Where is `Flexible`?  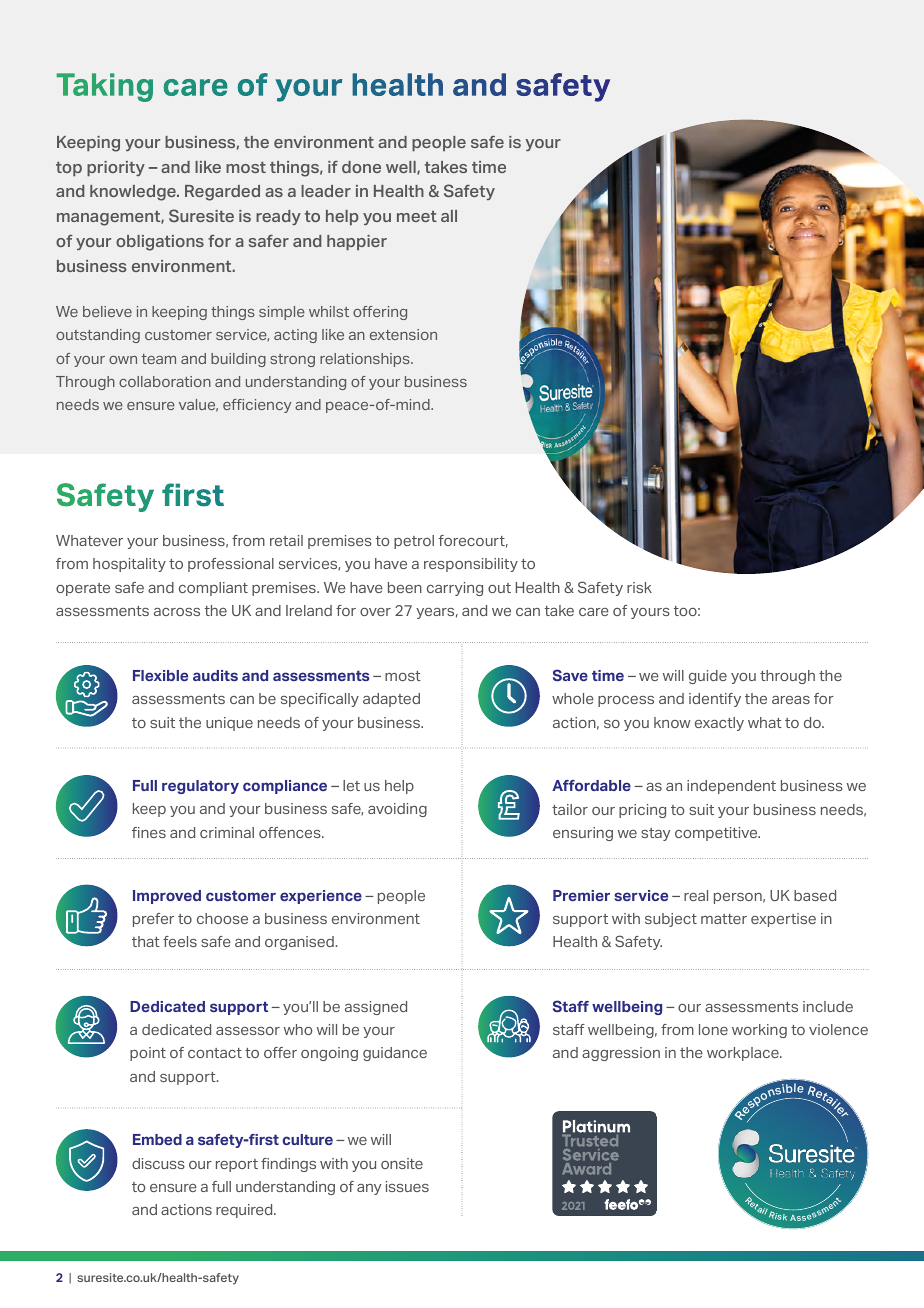
Flexible is located at coordinates (160, 675).
